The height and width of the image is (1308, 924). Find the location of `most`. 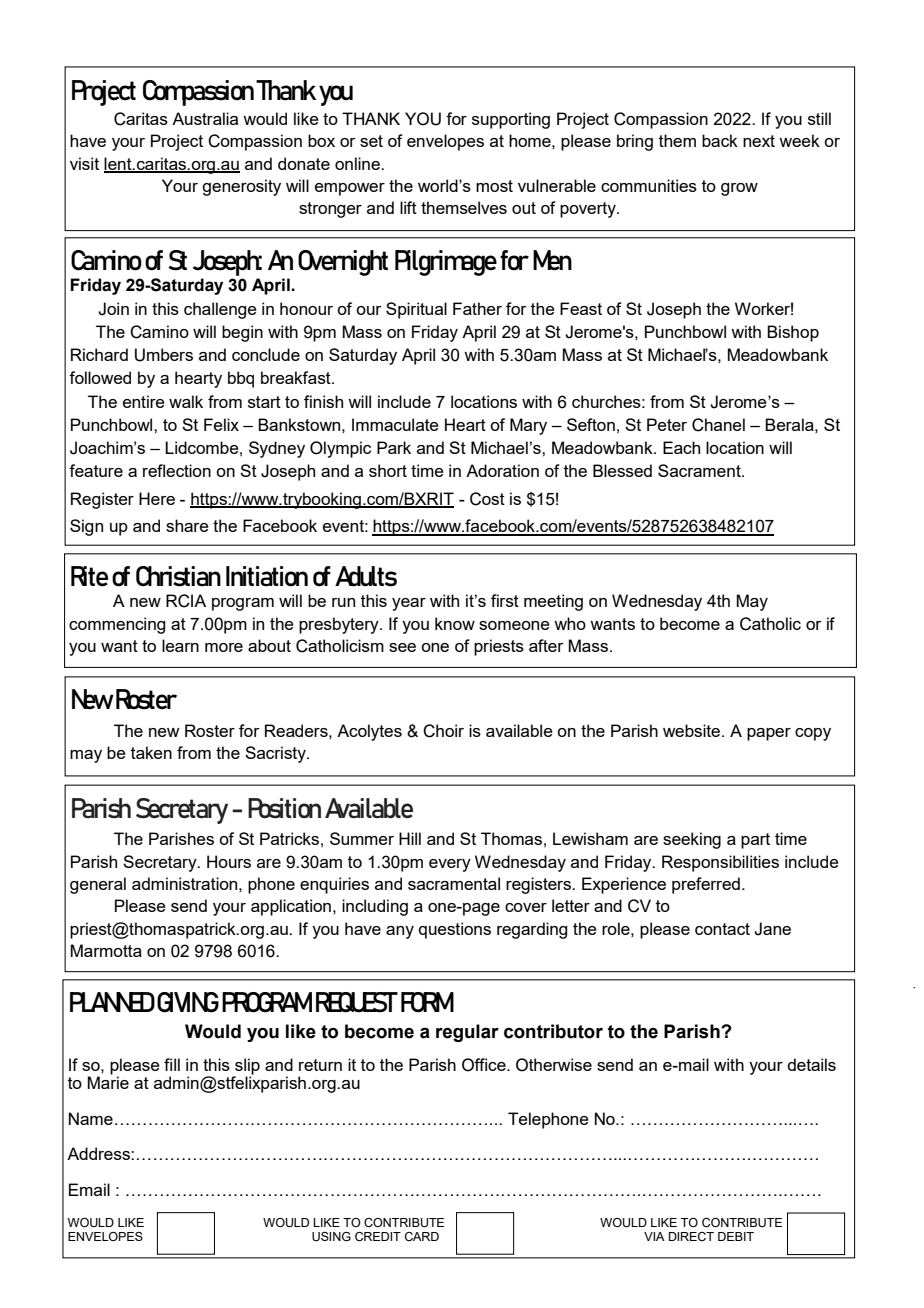

most is located at coordinates (494, 186).
